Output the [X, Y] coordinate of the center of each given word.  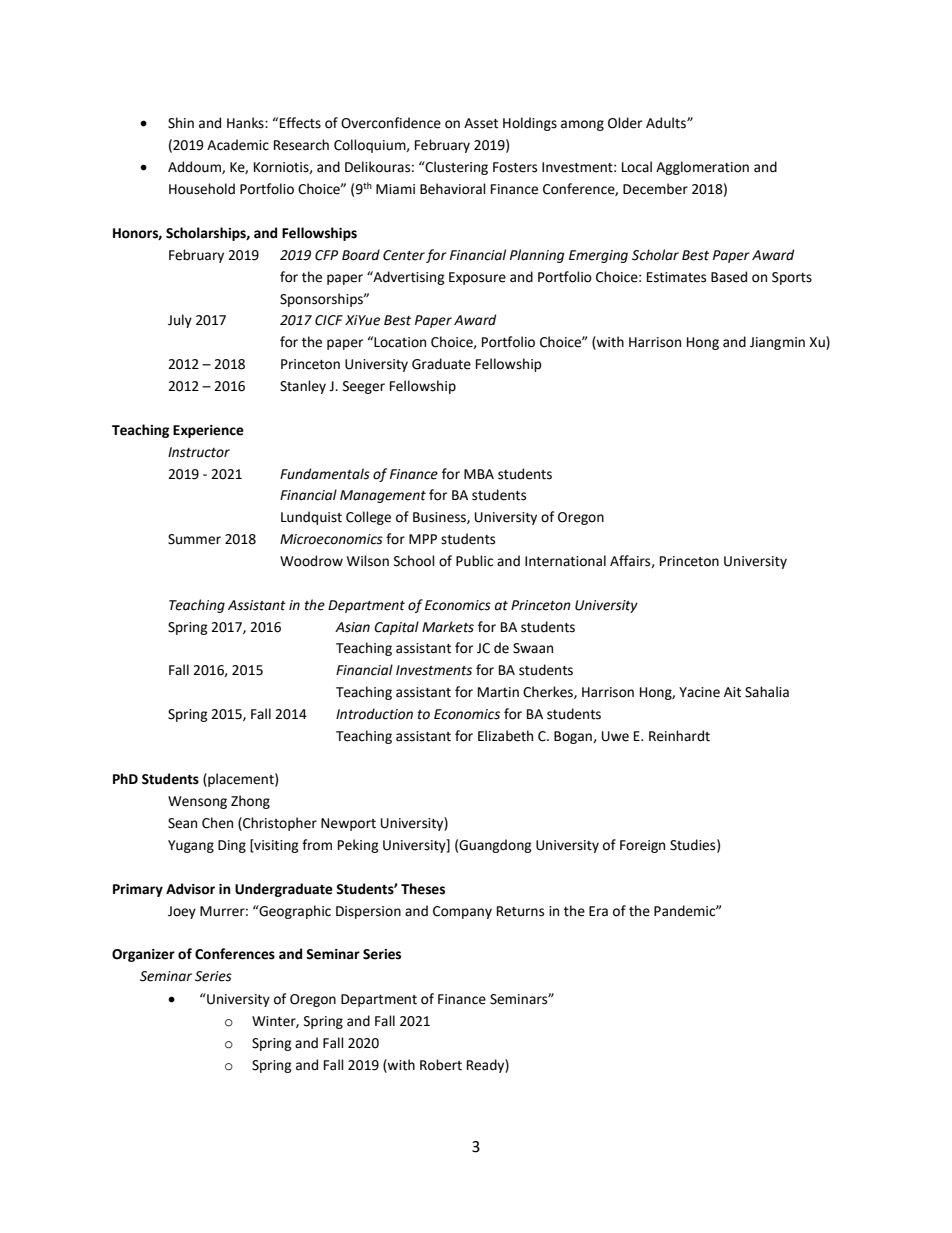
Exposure [477, 278]
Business [440, 518]
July [180, 321]
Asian [352, 627]
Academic [238, 145]
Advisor [190, 889]
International [565, 561]
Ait [732, 692]
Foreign [642, 846]
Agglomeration [702, 168]
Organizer [143, 955]
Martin [498, 692]
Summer [194, 539]
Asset [481, 123]
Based [729, 277]
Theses [423, 889]
